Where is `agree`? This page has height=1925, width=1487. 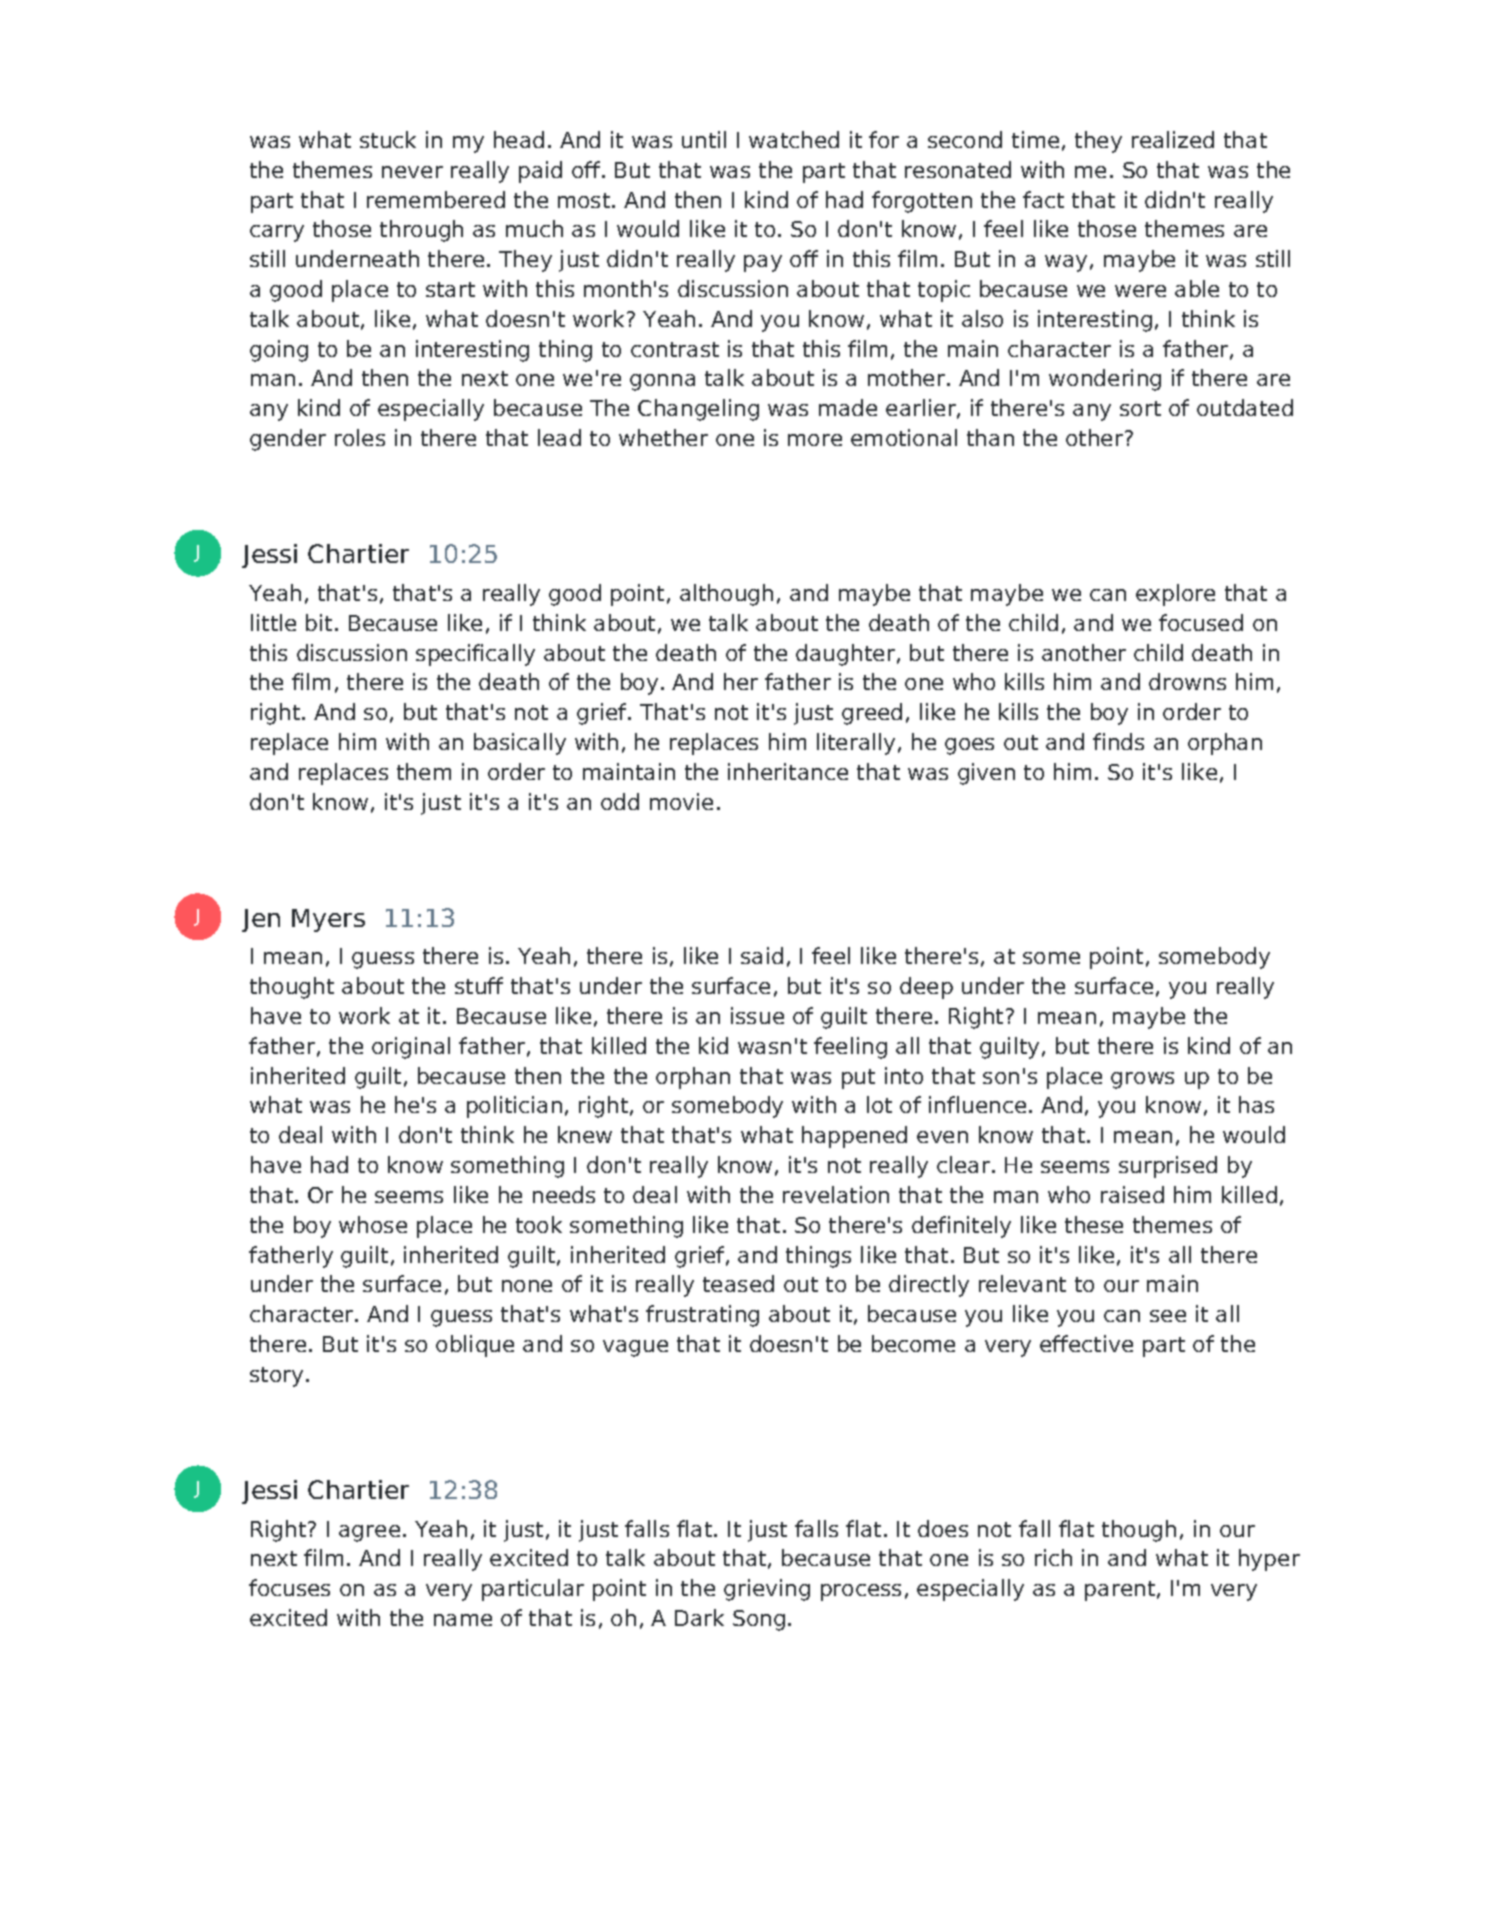 agree is located at coordinates (369, 1533).
